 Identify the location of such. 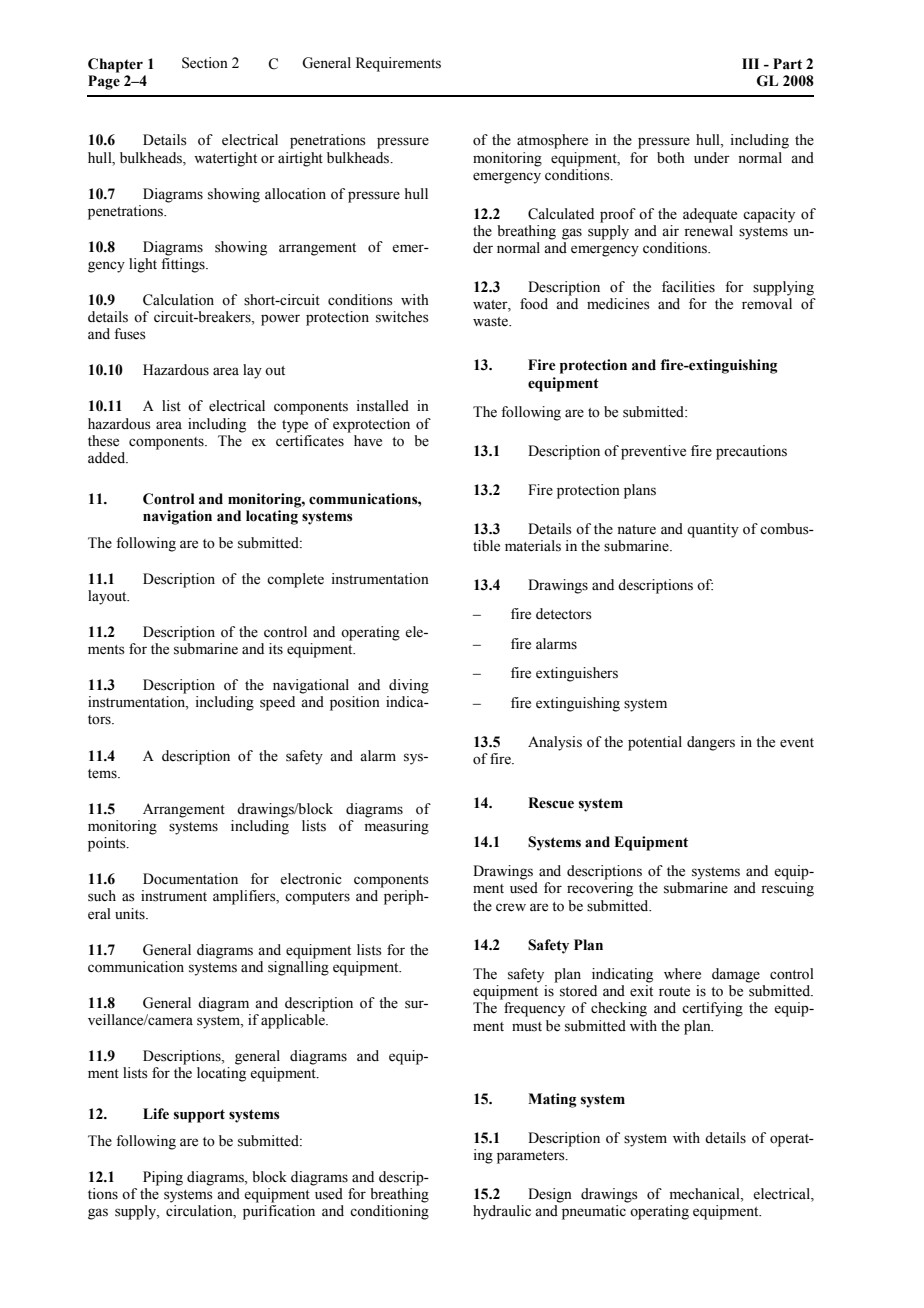
(102, 896).
